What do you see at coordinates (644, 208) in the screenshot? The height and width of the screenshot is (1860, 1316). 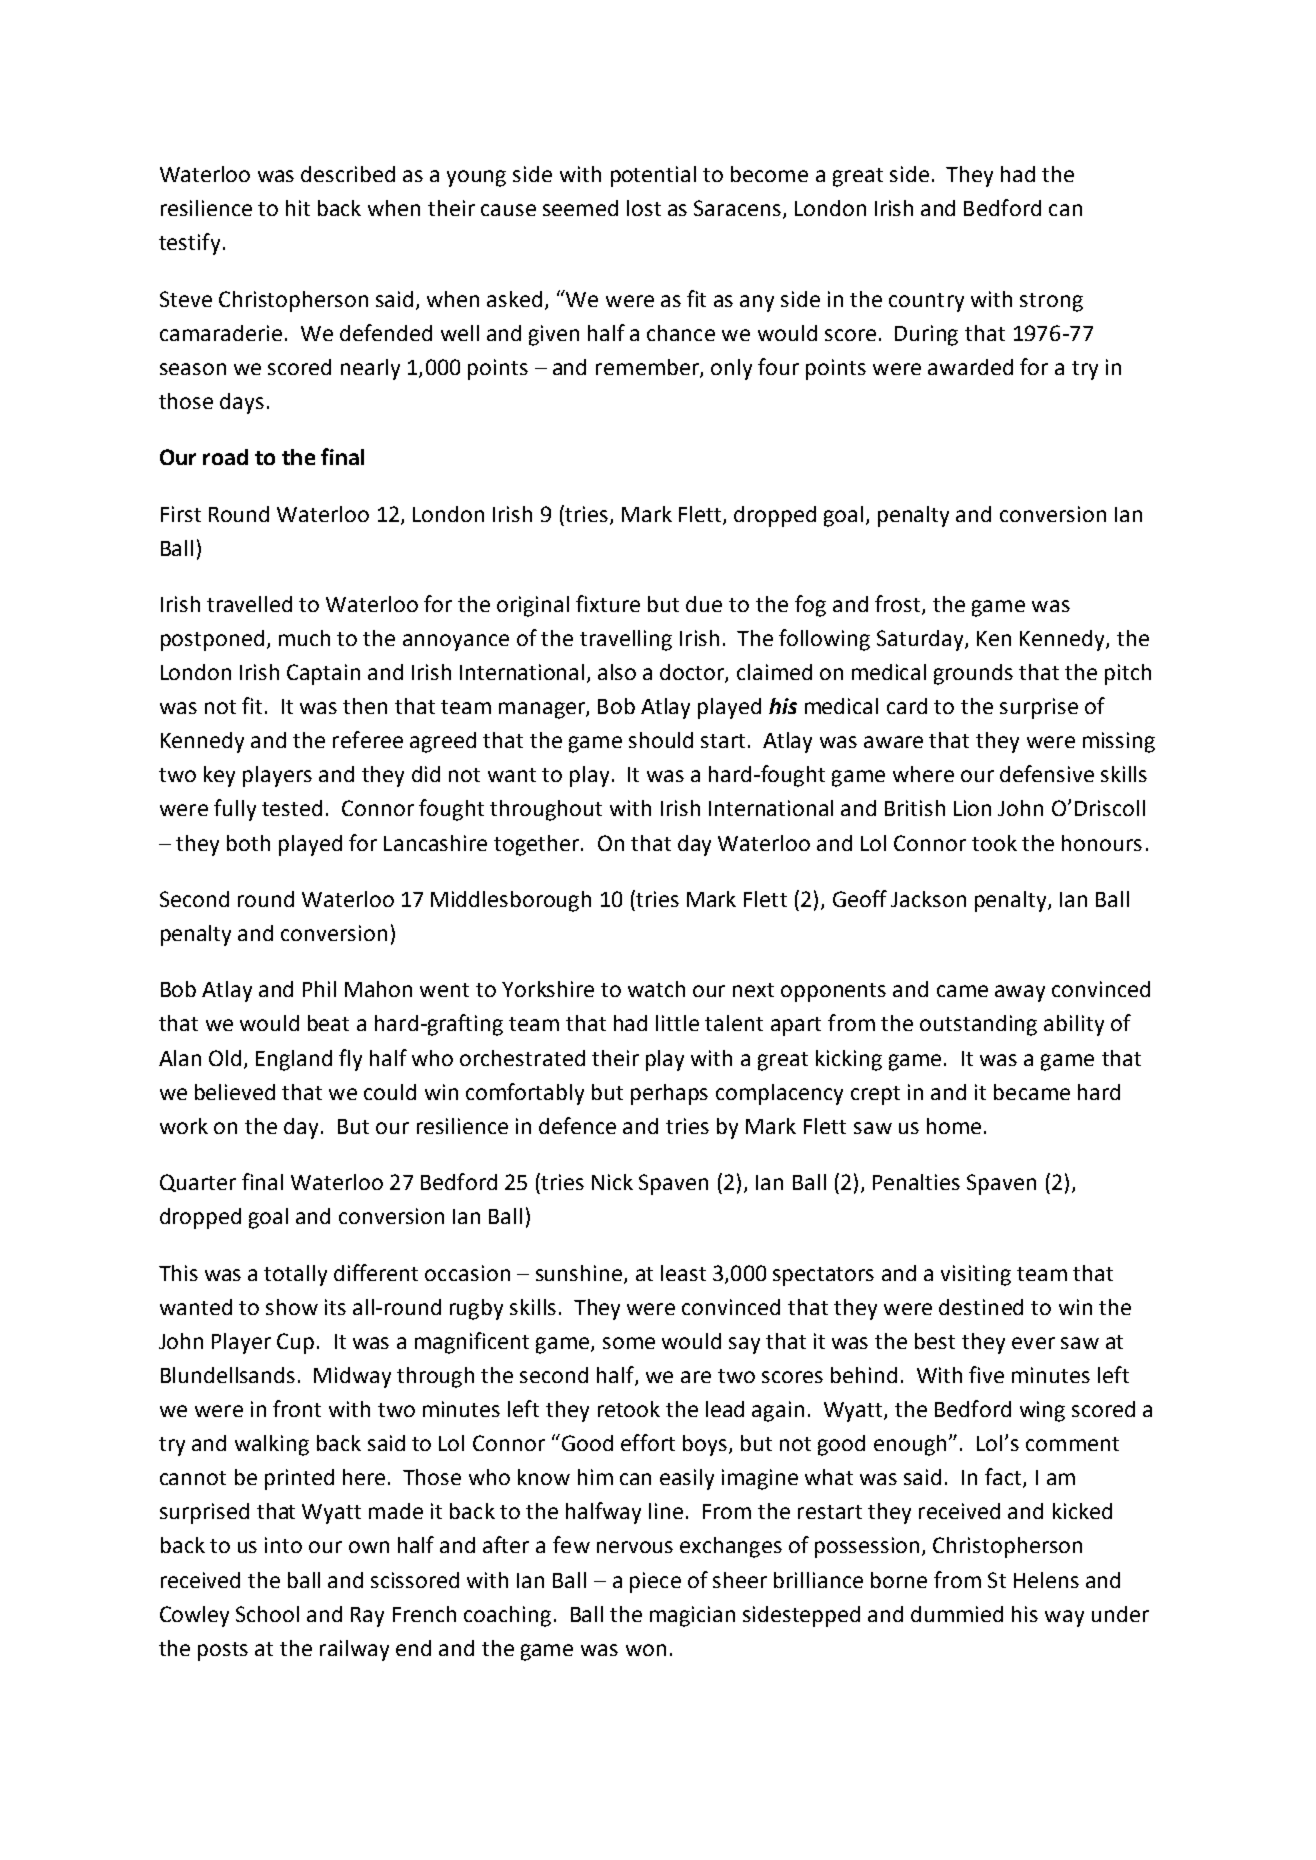 I see `lost` at bounding box center [644, 208].
